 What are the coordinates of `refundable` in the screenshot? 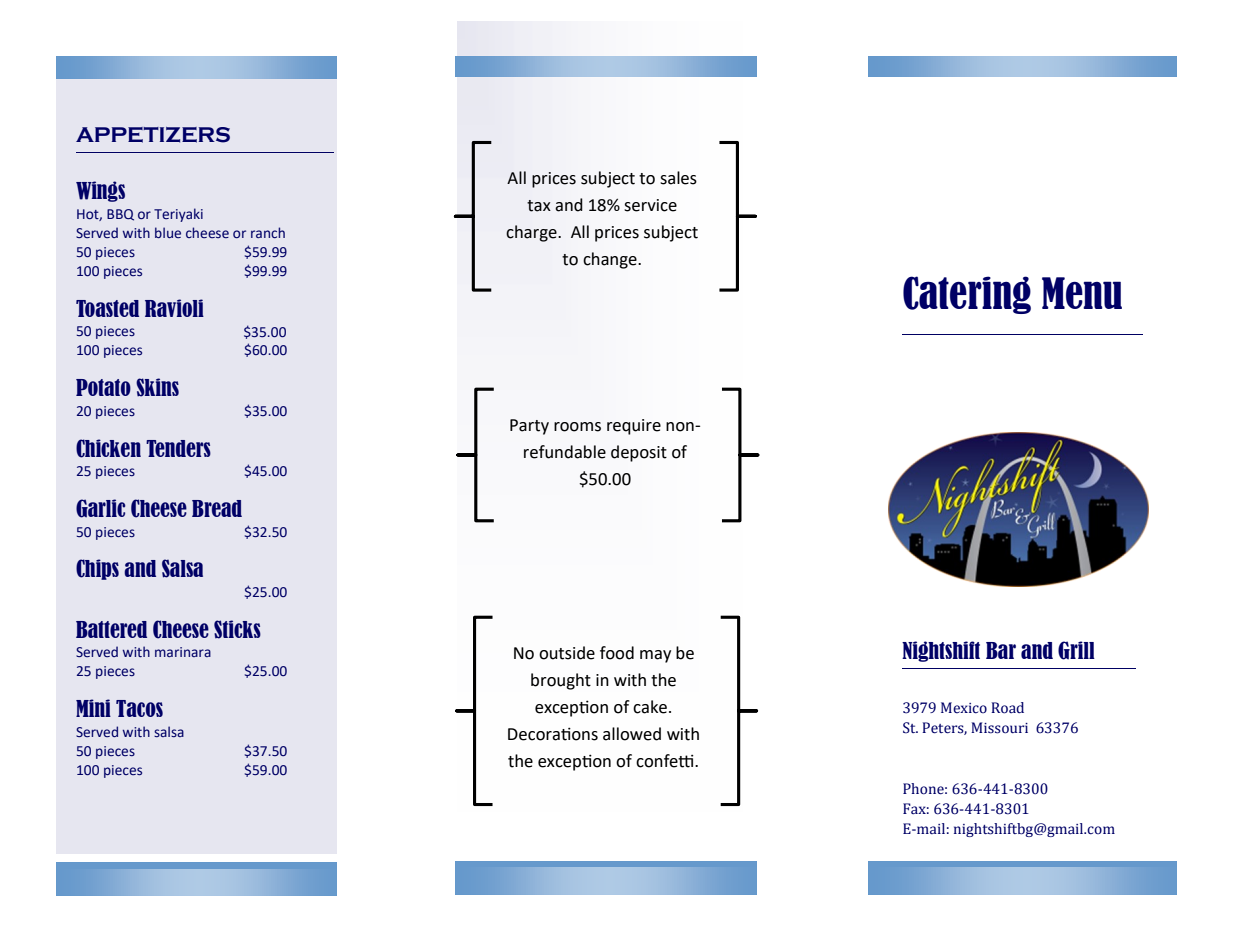 It's located at (565, 452).
